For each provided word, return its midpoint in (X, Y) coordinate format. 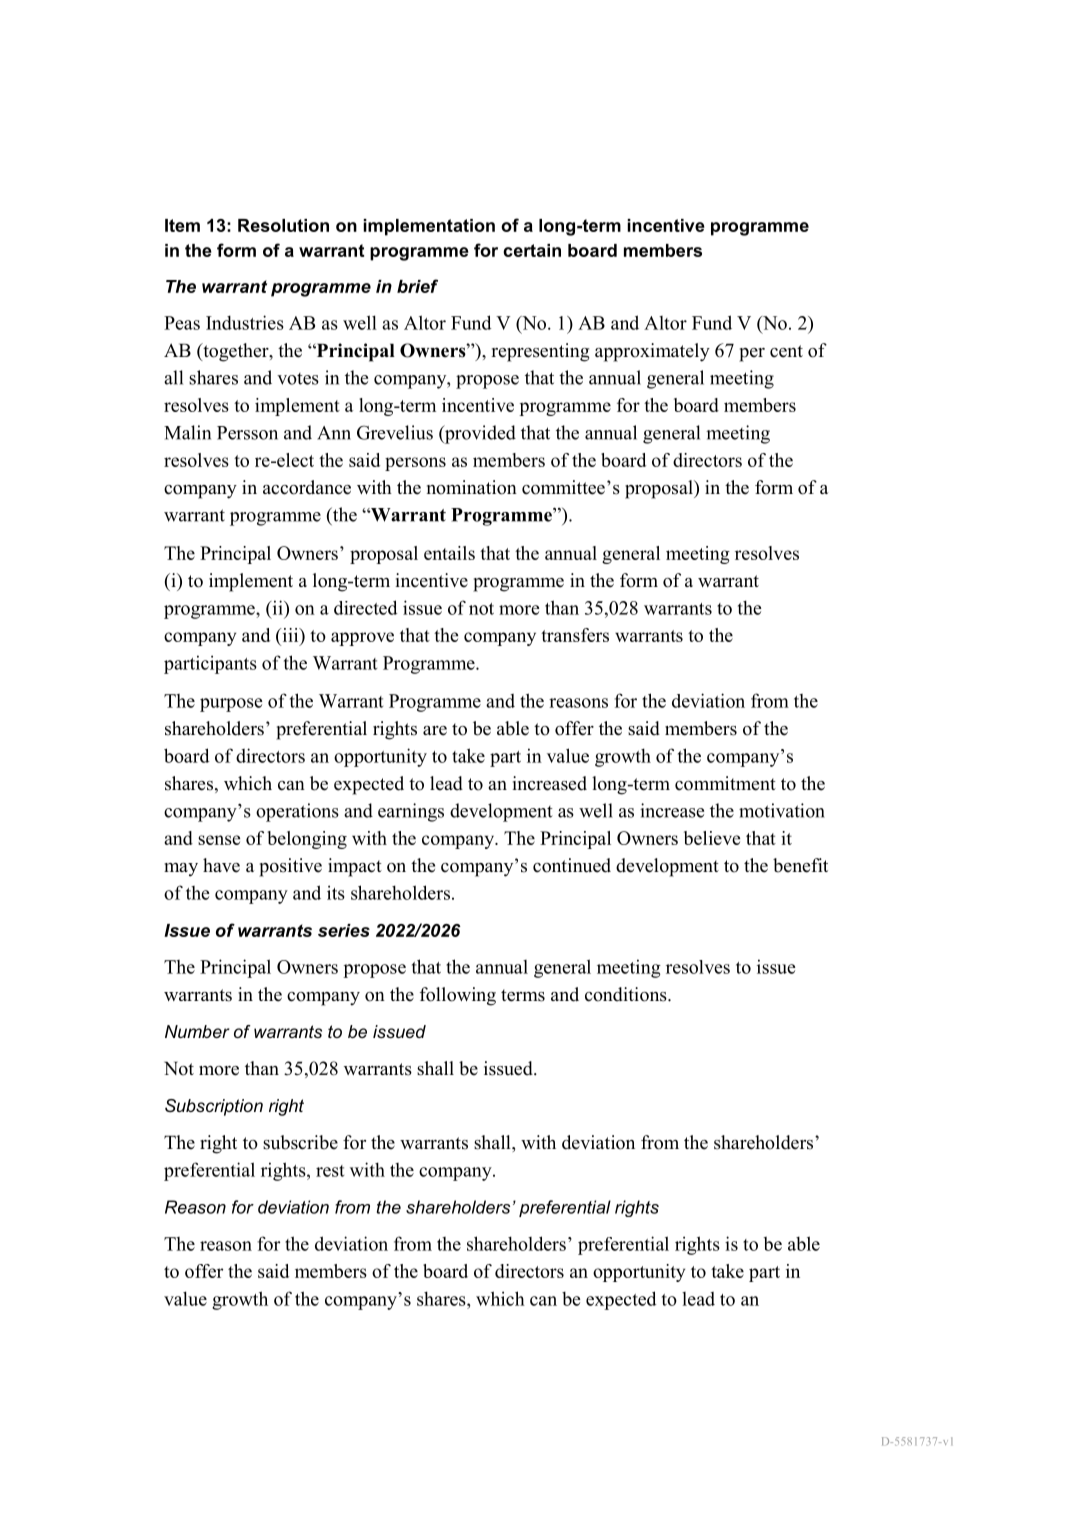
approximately (652, 352)
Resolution (283, 225)
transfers (575, 635)
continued (572, 865)
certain (532, 250)
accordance (307, 487)
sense (219, 840)
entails (449, 553)
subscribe (300, 1142)
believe (712, 838)
